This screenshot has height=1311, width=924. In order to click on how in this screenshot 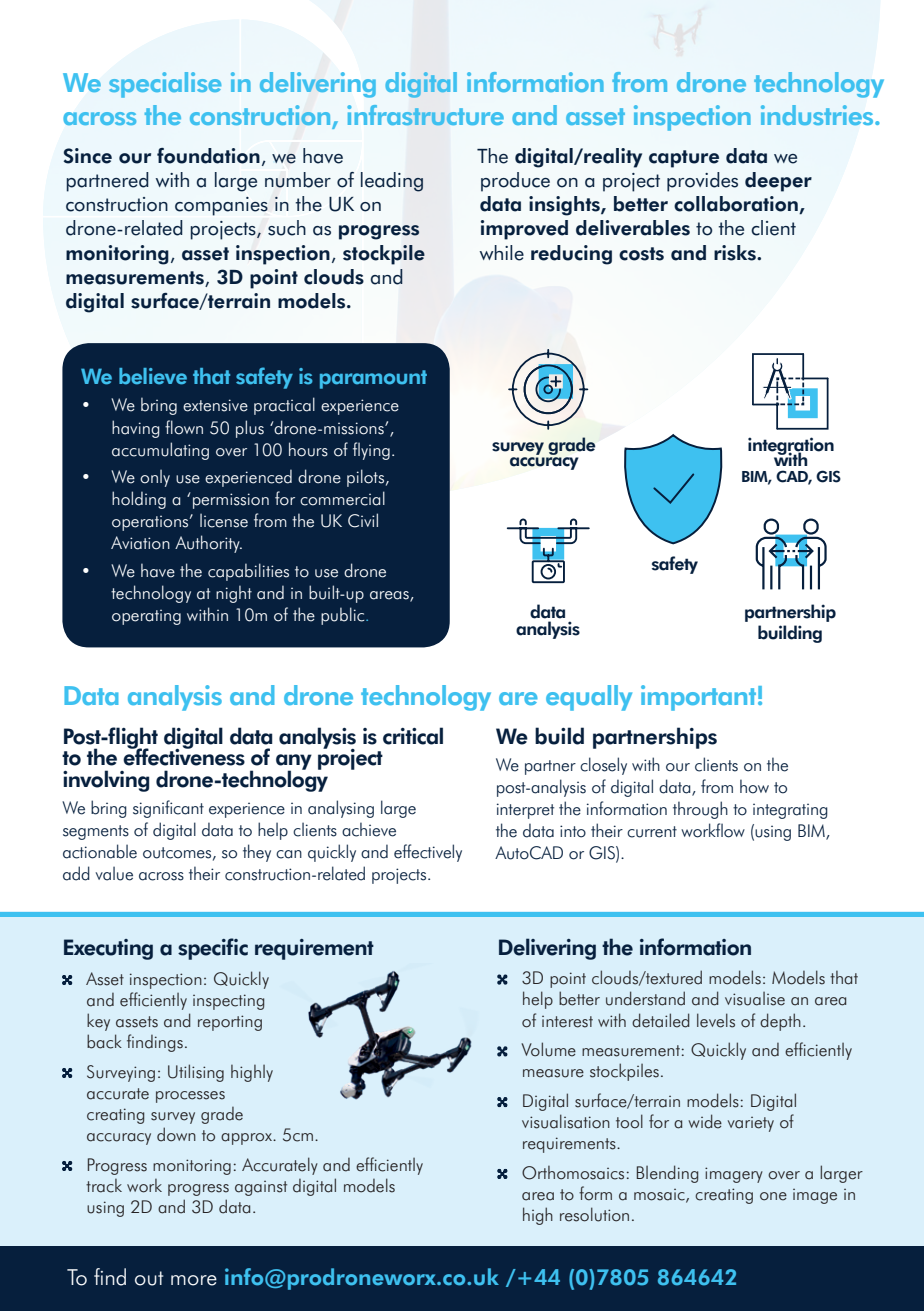, I will do `click(754, 786)`.
